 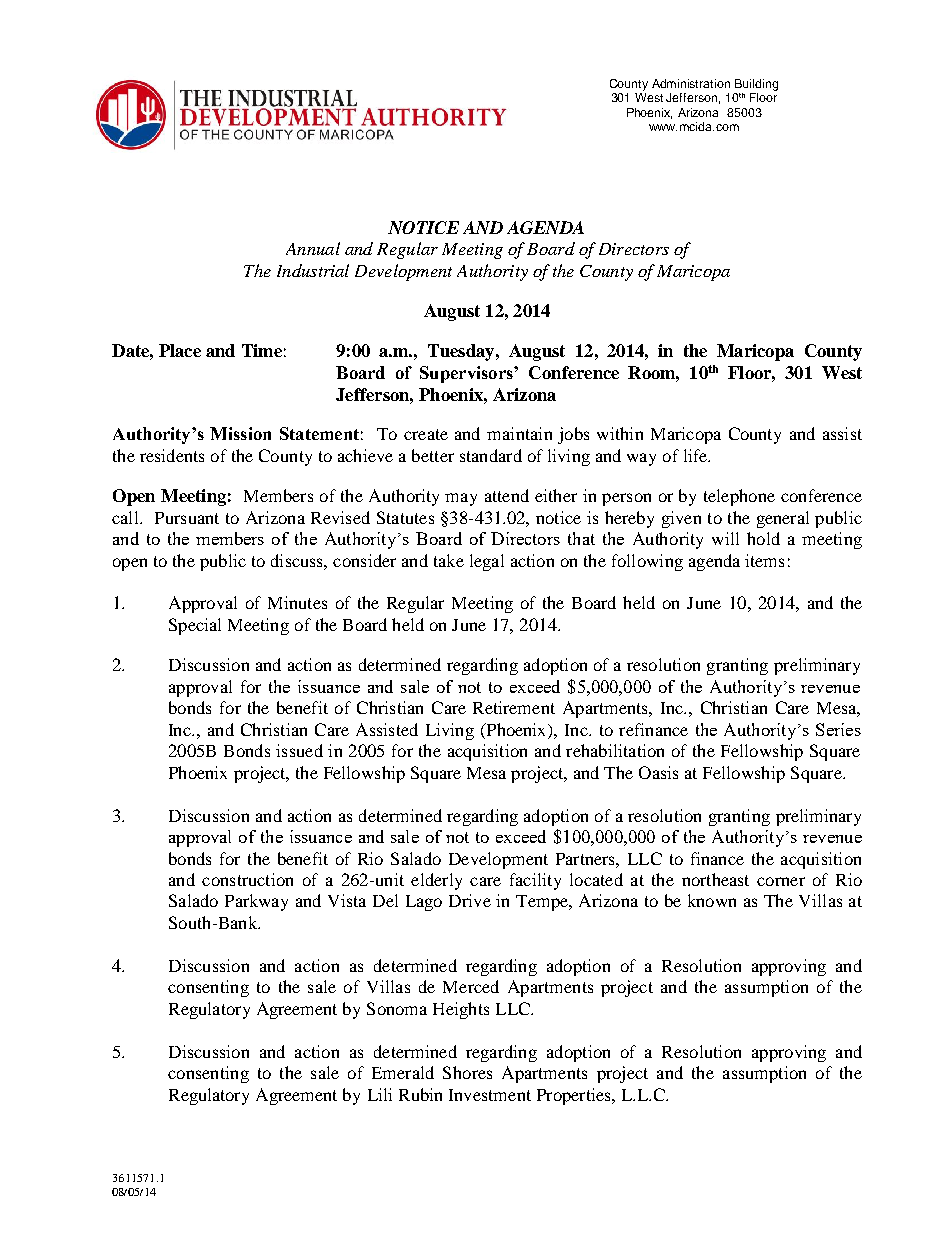 I want to click on Lili, so click(x=380, y=1094).
